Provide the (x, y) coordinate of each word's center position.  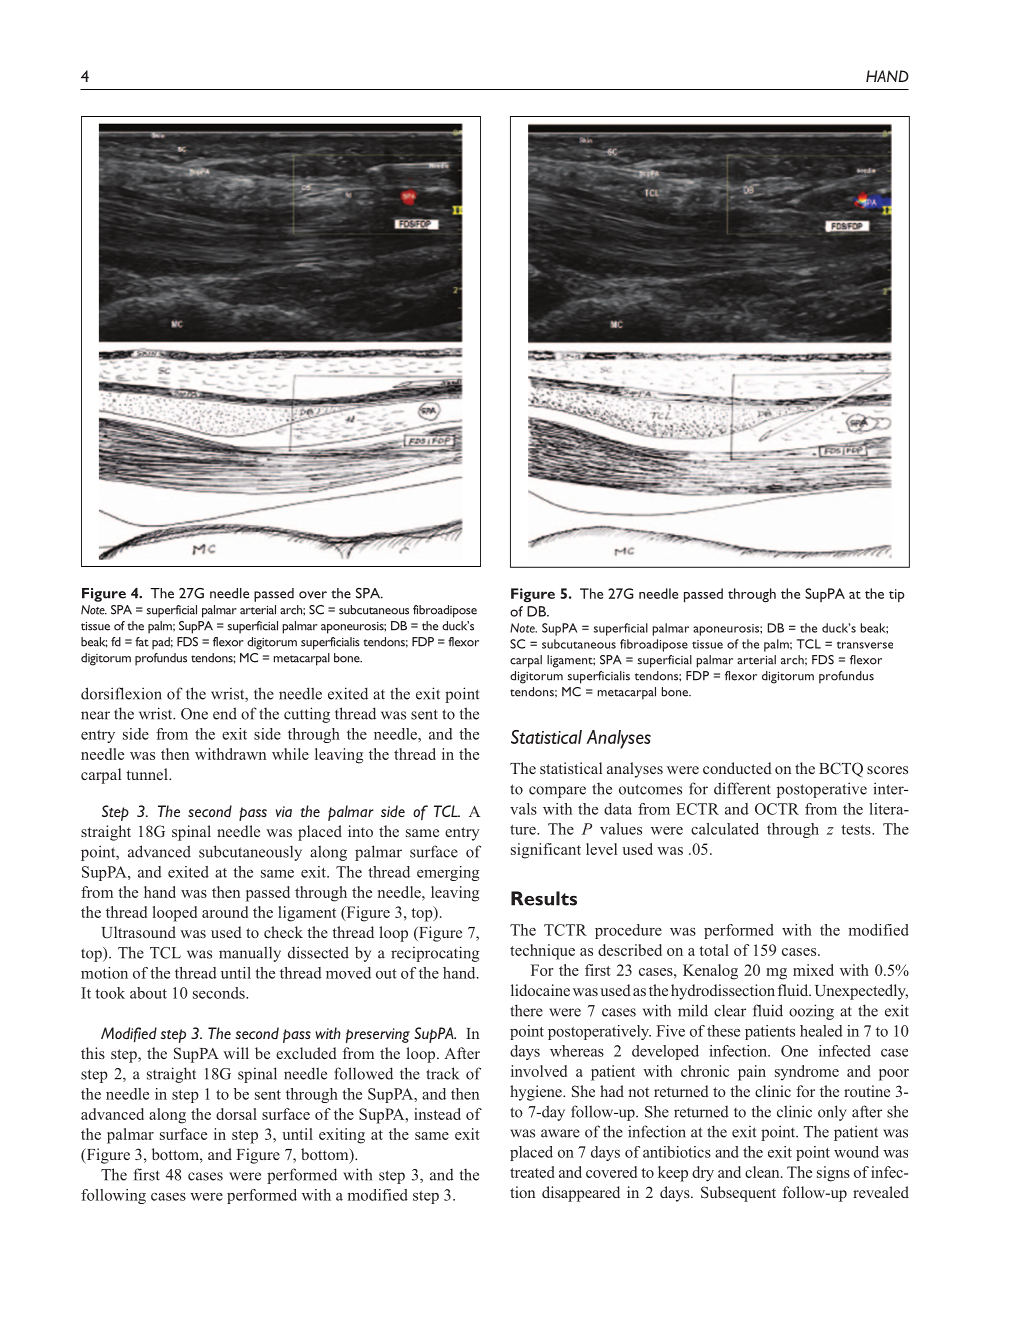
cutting (307, 715)
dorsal (236, 1114)
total (714, 950)
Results (544, 898)
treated (532, 1172)
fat (142, 642)
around (225, 912)
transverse (865, 645)
